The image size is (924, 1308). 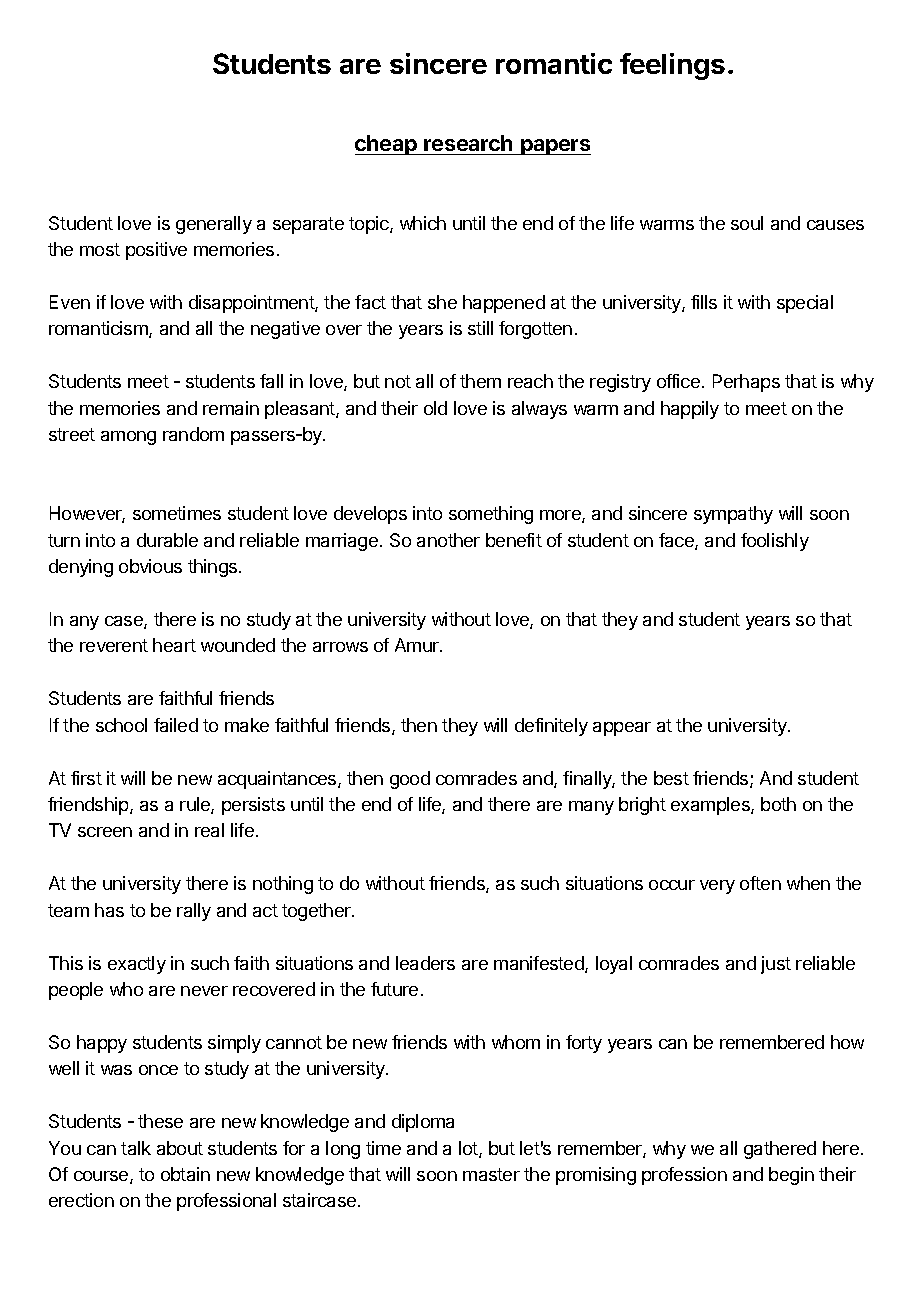 I want to click on often, so click(x=760, y=883).
